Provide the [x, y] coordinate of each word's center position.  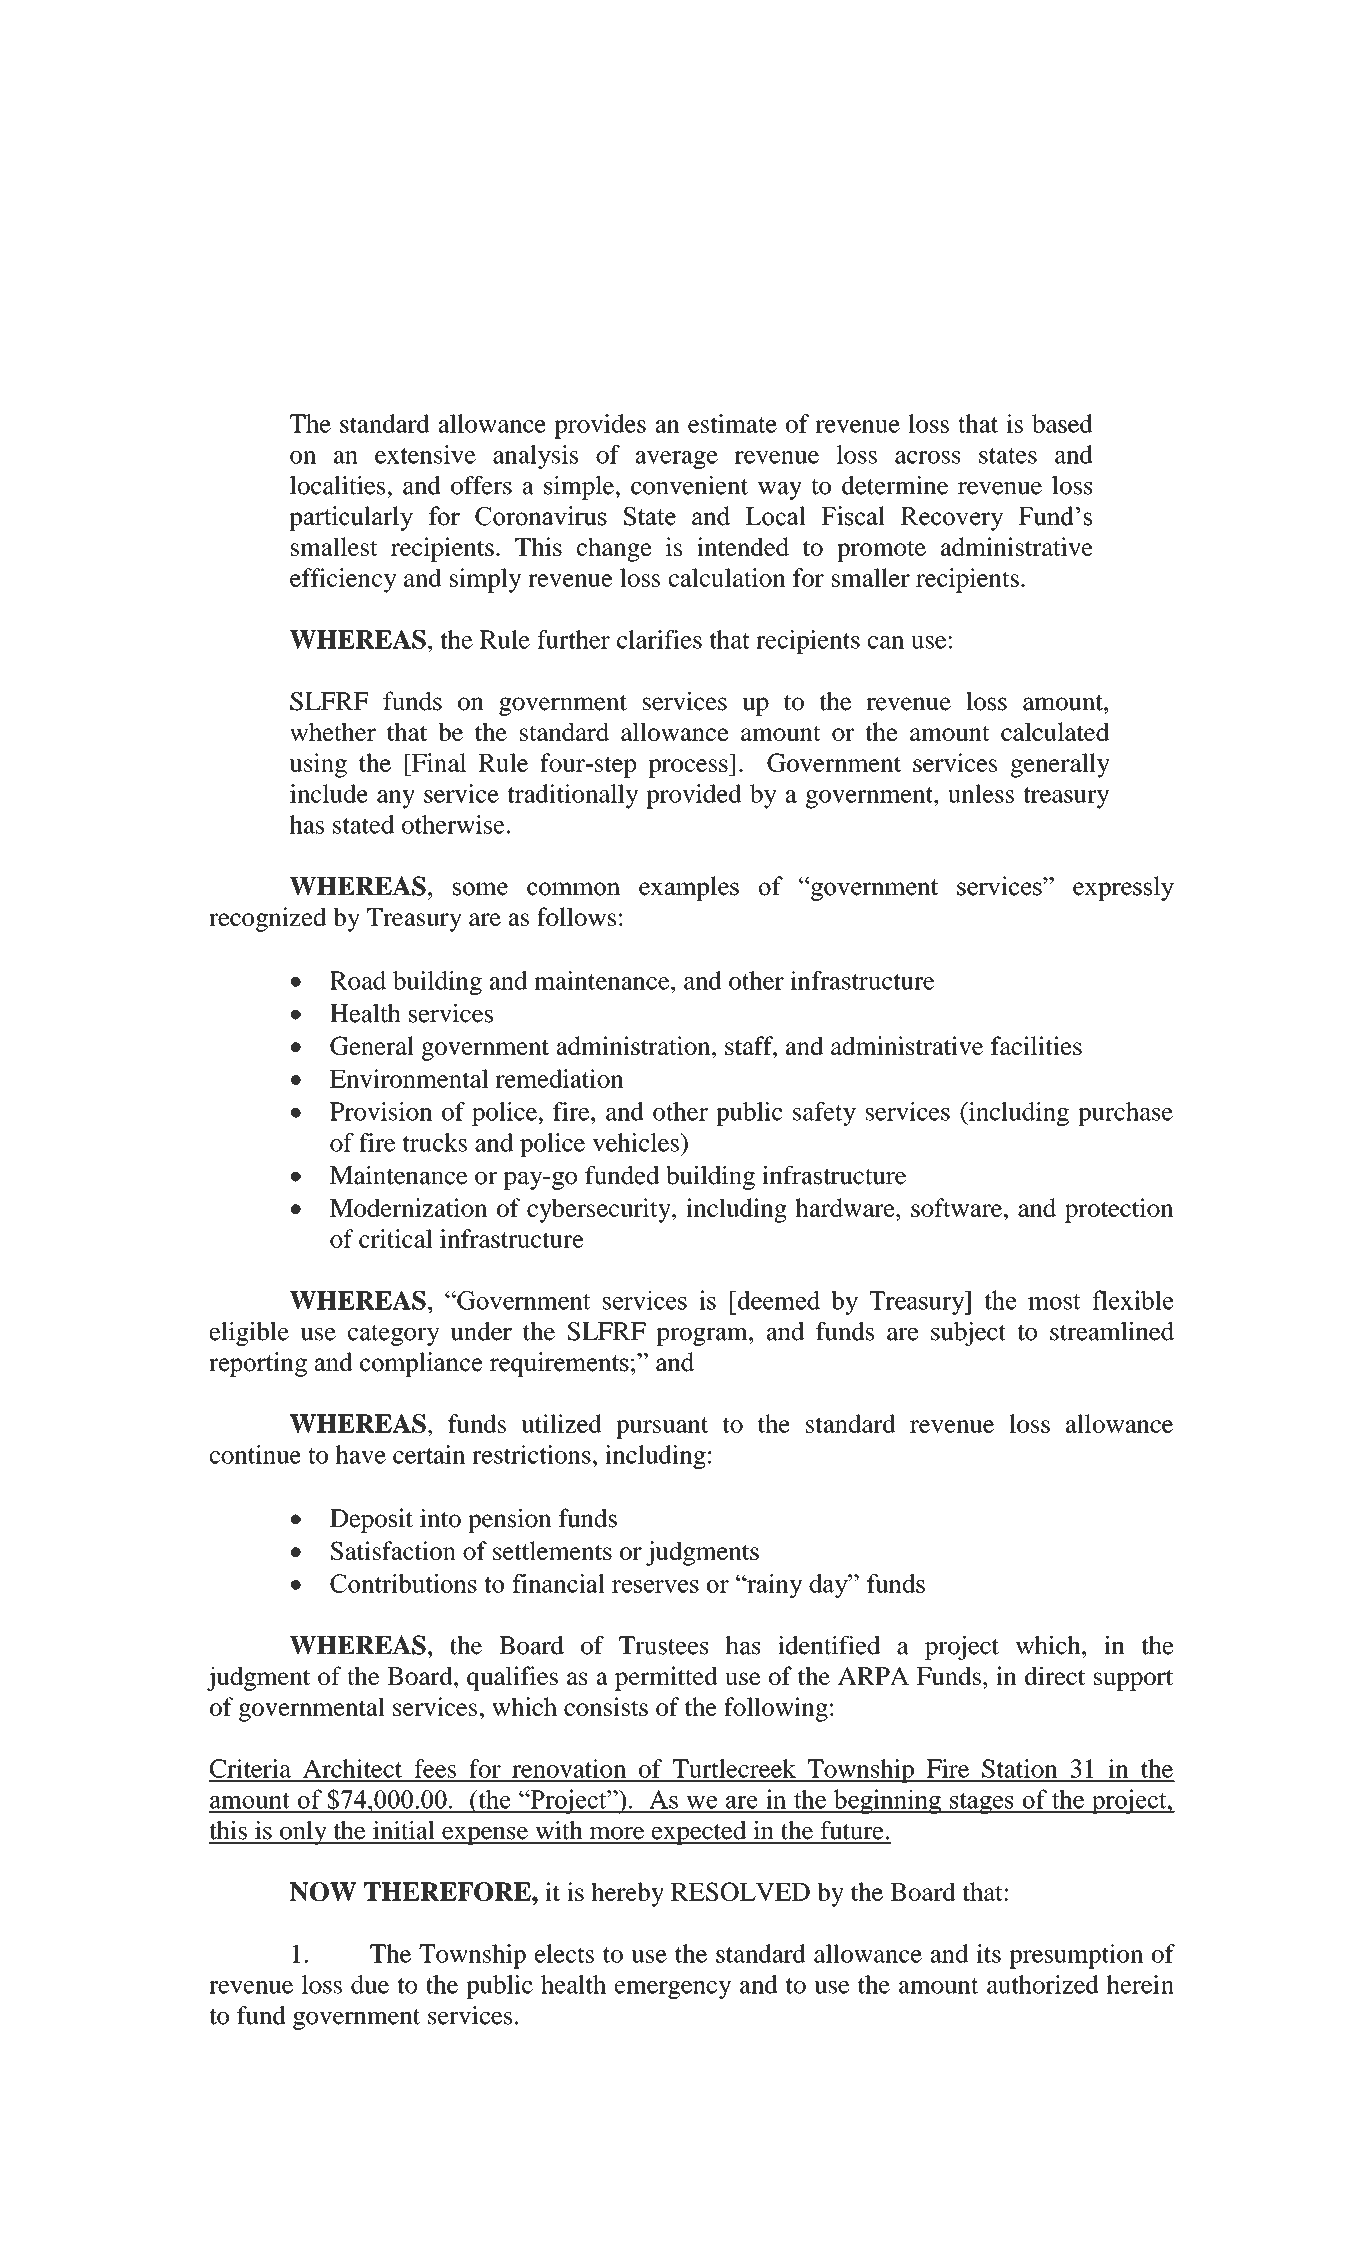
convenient [689, 485]
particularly [351, 518]
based [1062, 423]
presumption [1076, 1956]
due [370, 1984]
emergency [673, 1990]
